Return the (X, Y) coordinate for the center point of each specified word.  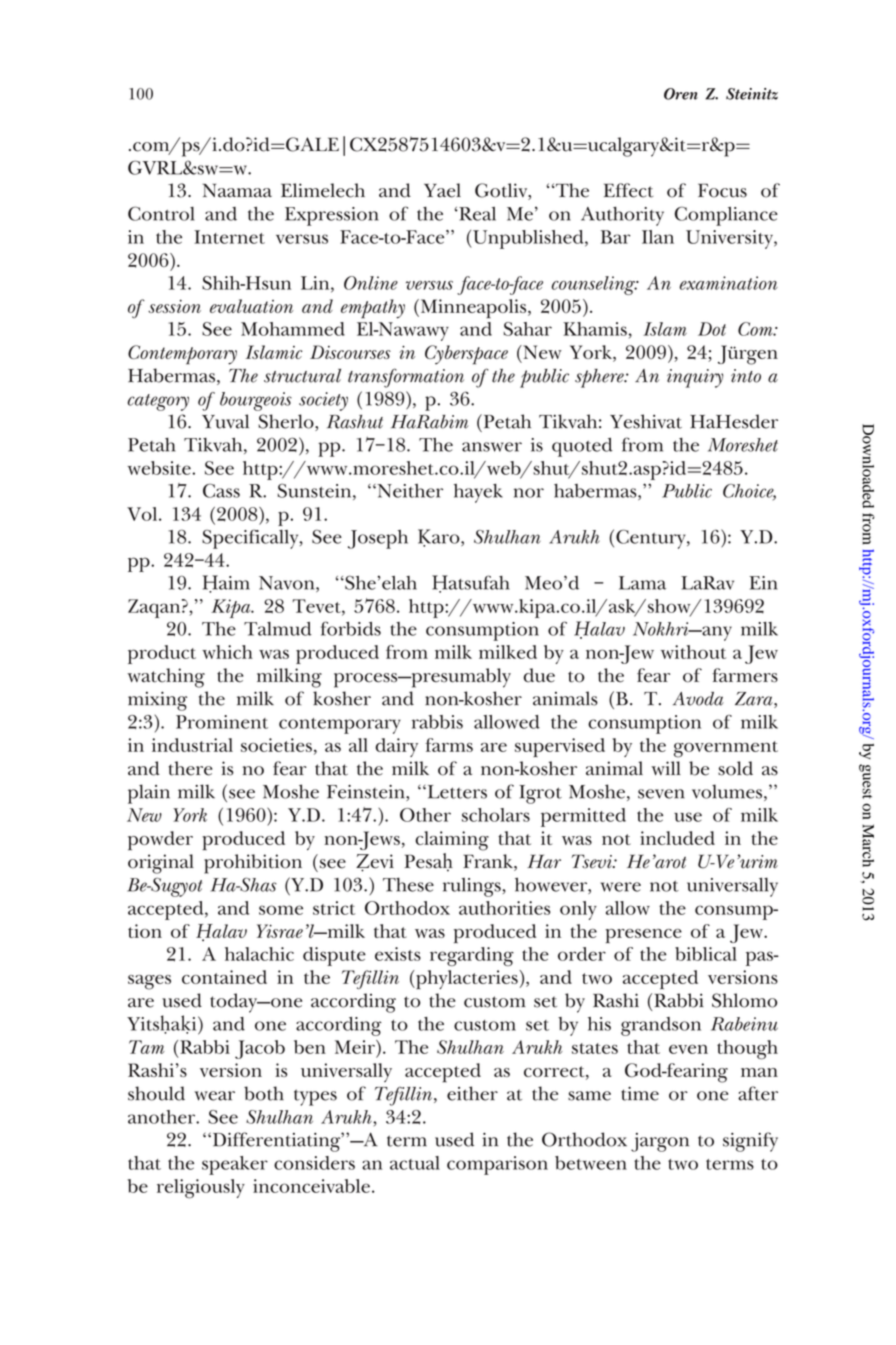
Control (161, 213)
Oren (681, 94)
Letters (456, 792)
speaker (235, 1165)
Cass (221, 490)
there (190, 768)
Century (652, 539)
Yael (442, 190)
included (677, 838)
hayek (478, 493)
